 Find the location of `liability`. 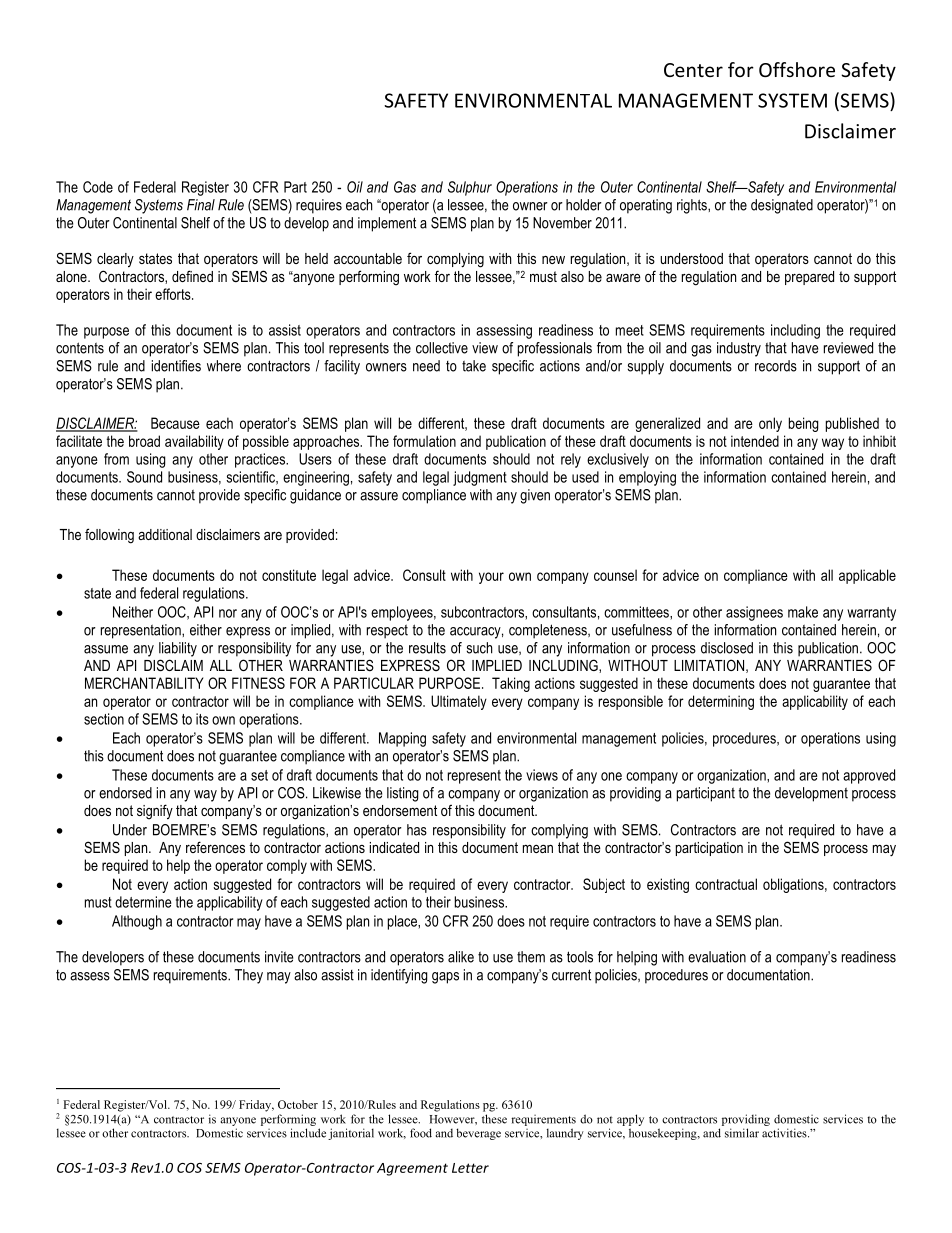

liability is located at coordinates (178, 649).
